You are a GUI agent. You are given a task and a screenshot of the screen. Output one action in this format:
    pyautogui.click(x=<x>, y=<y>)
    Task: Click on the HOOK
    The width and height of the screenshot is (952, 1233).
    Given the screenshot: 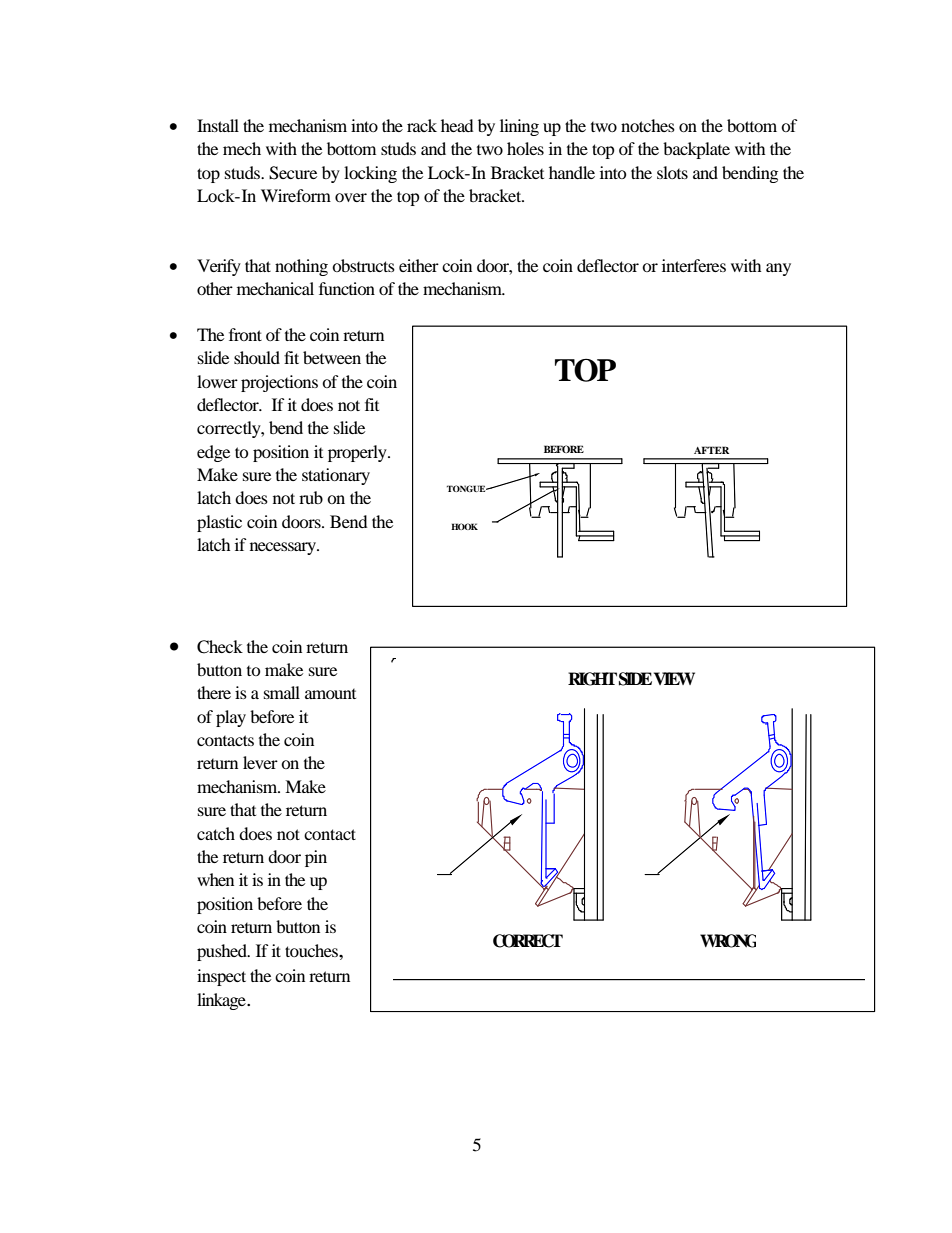 What is the action you would take?
    pyautogui.click(x=464, y=526)
